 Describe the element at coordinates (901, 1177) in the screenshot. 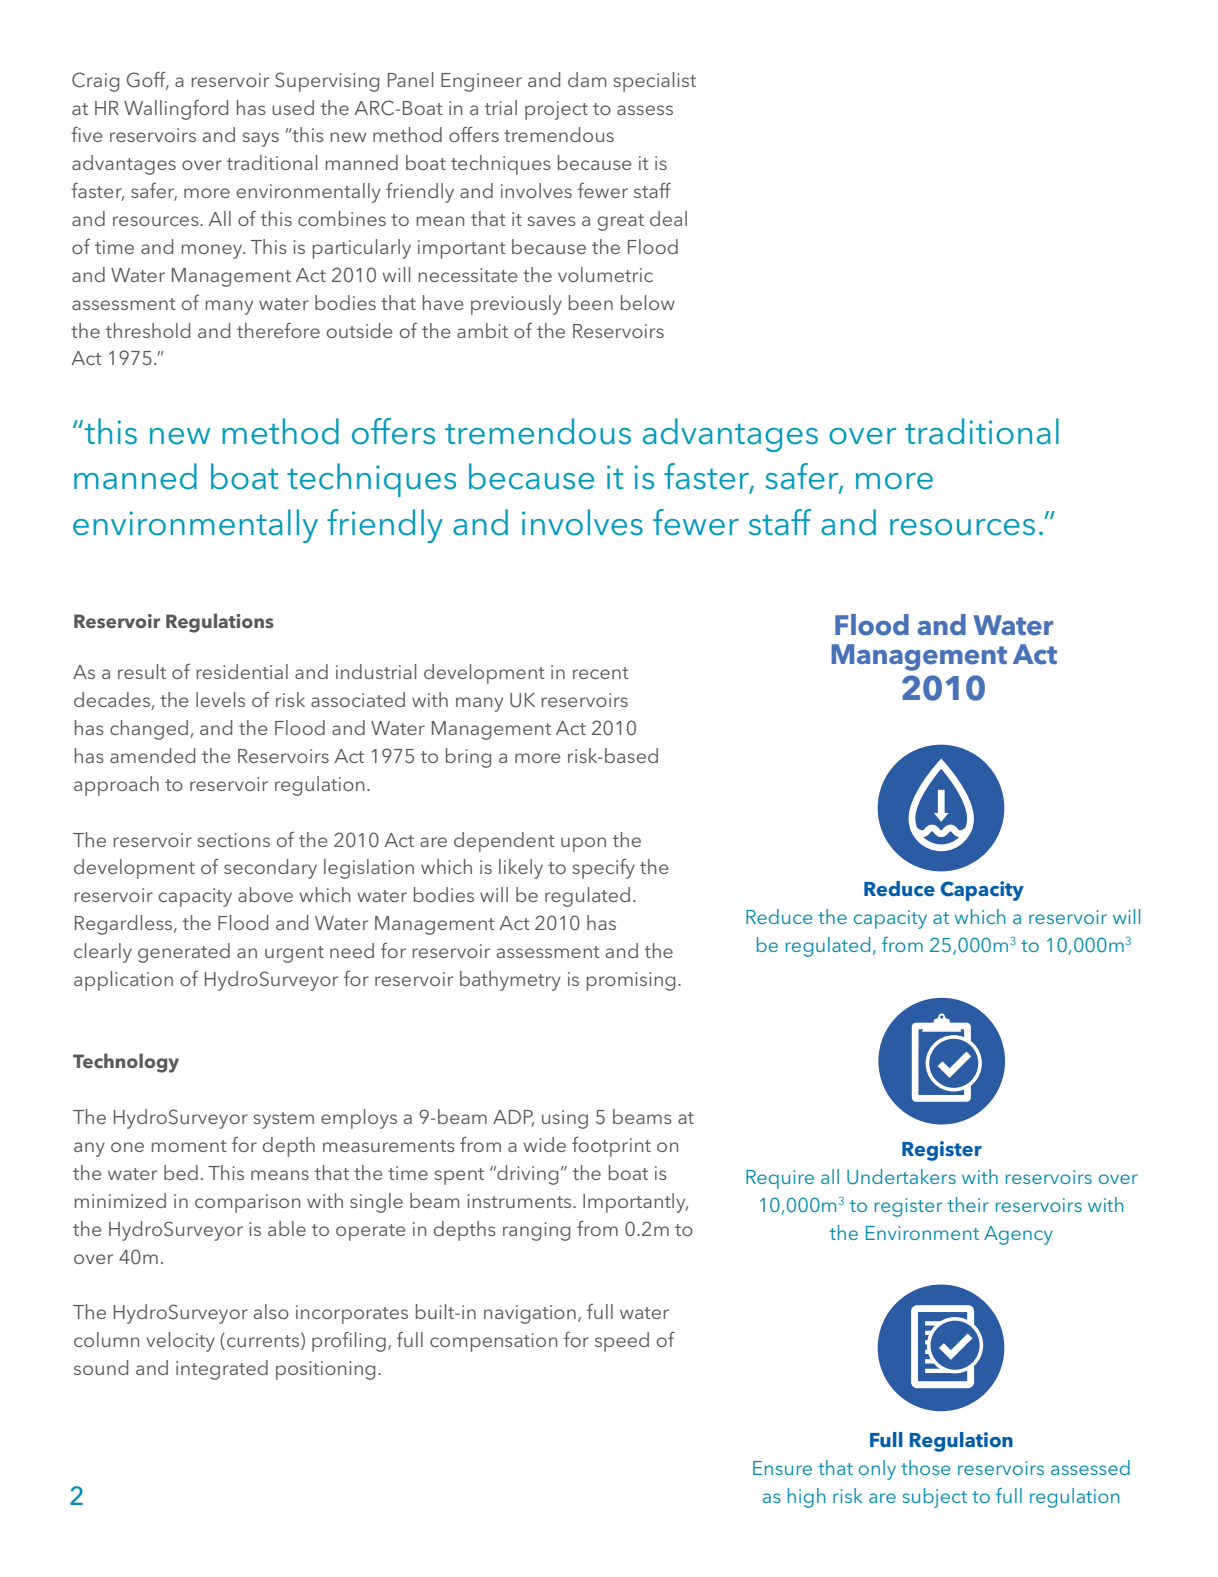

I see `Undertakers` at that location.
